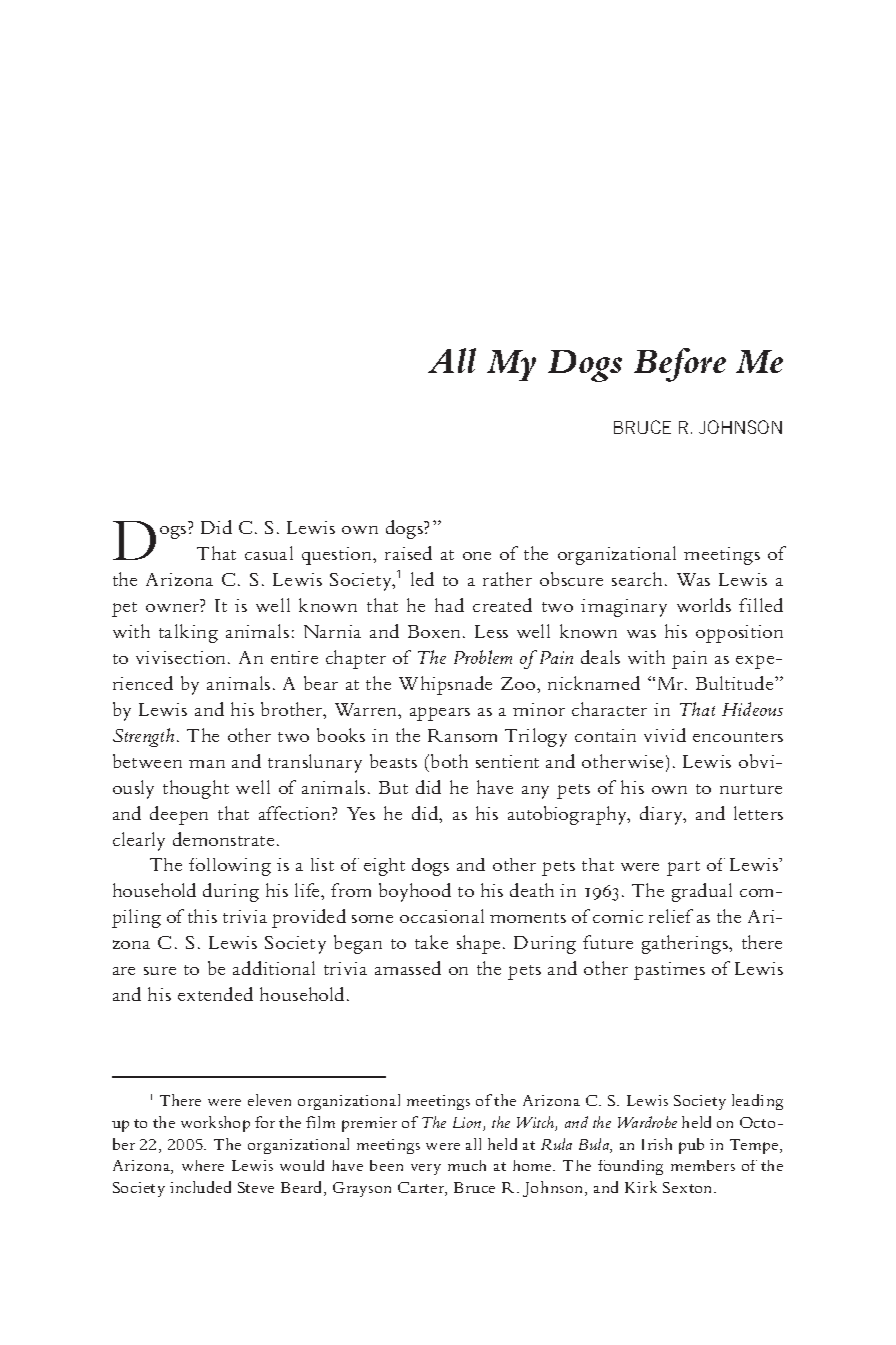  Describe the element at coordinates (202, 916) in the screenshot. I see `this` at that location.
